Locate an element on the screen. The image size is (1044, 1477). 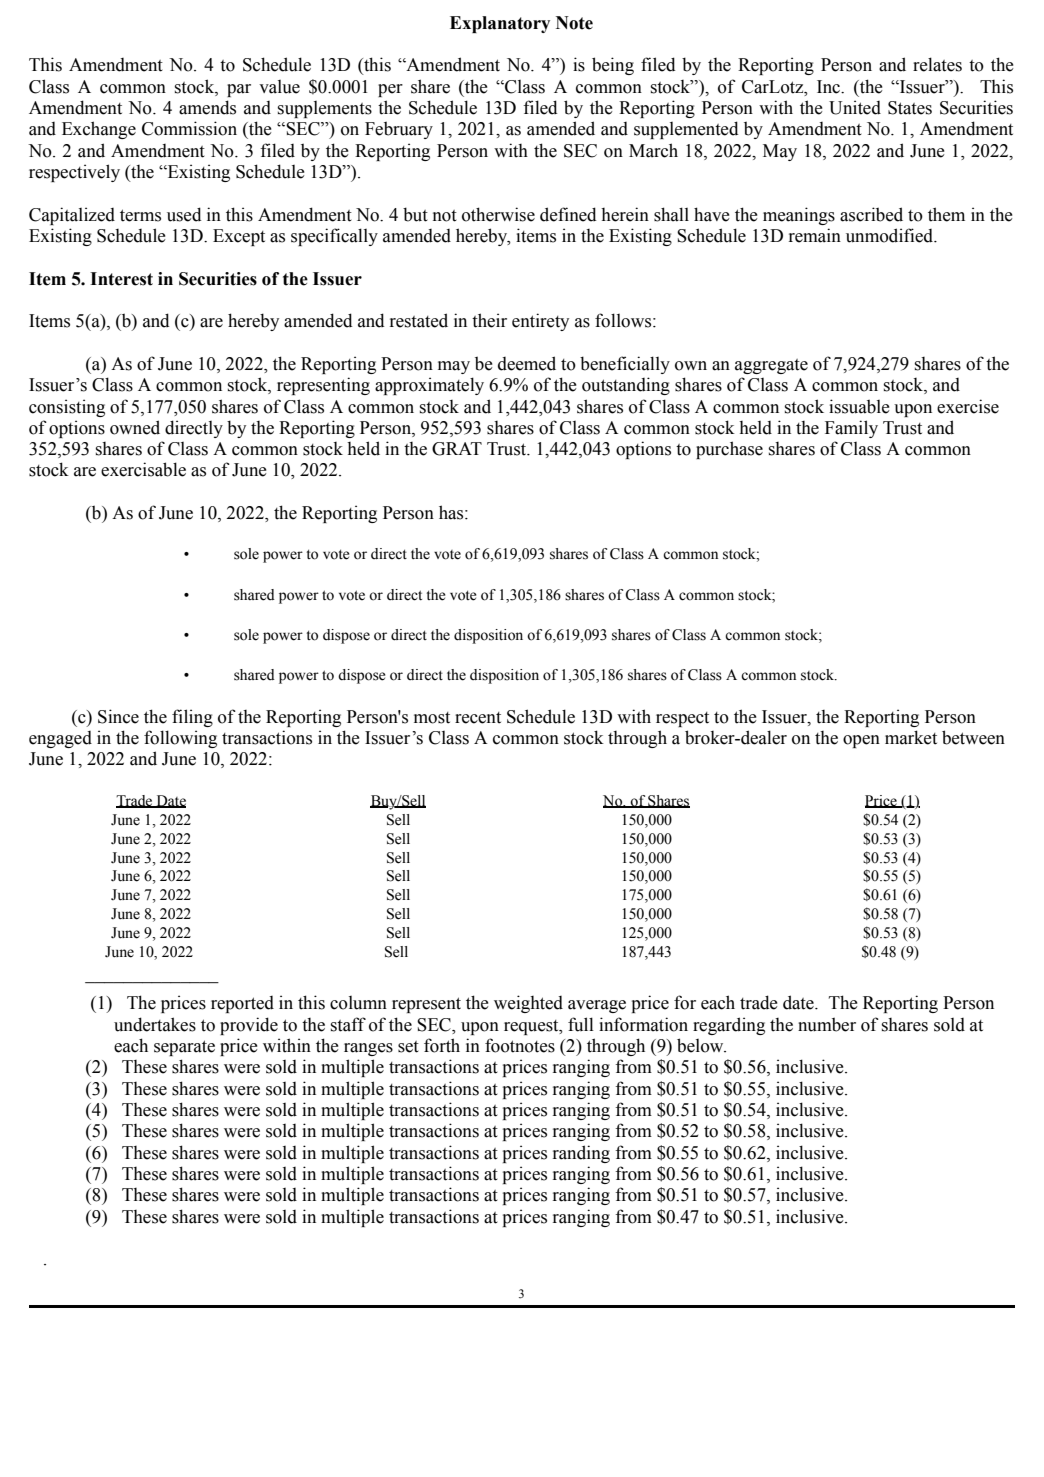
amends is located at coordinates (207, 107).
